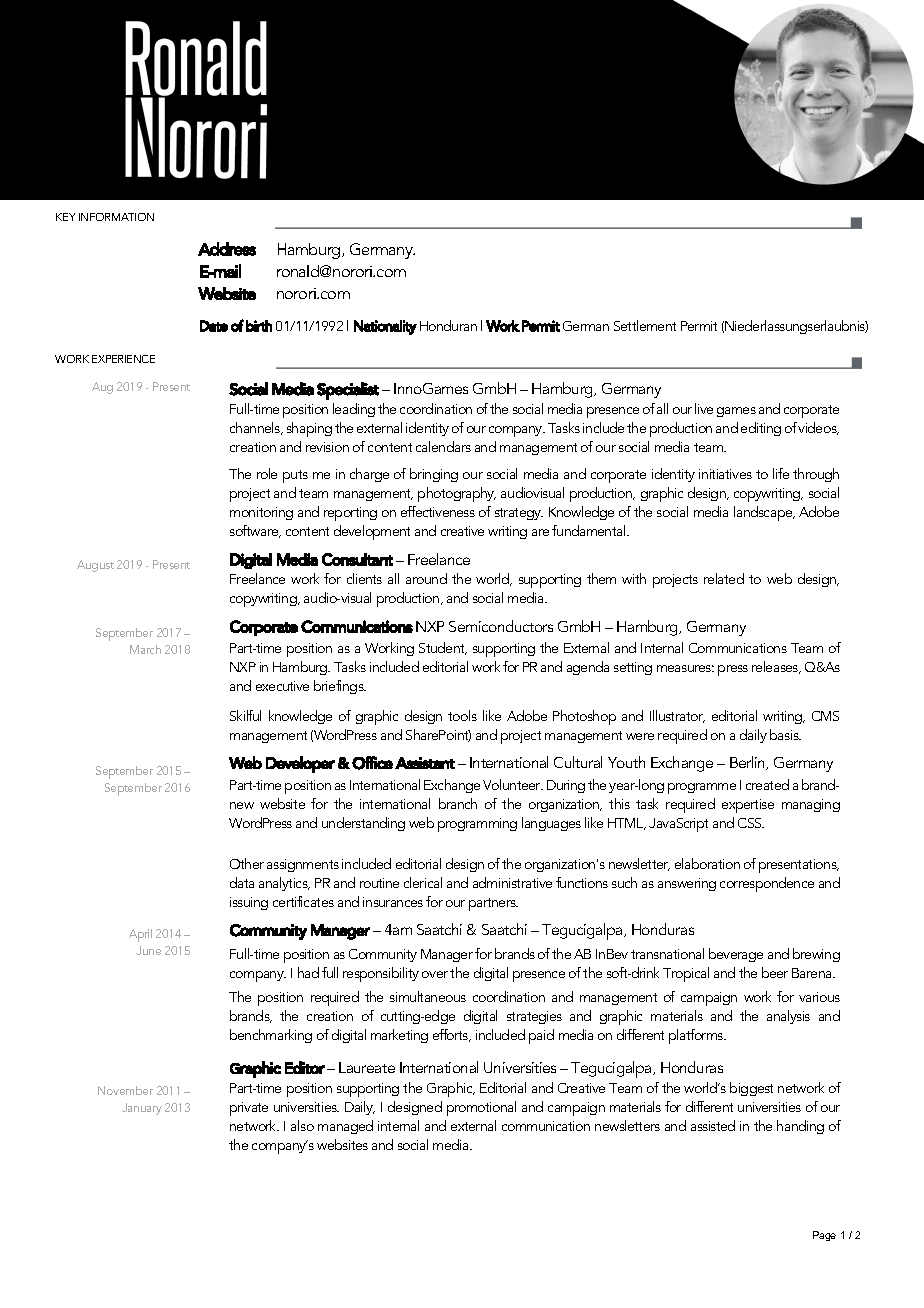  I want to click on January, so click(142, 1109).
